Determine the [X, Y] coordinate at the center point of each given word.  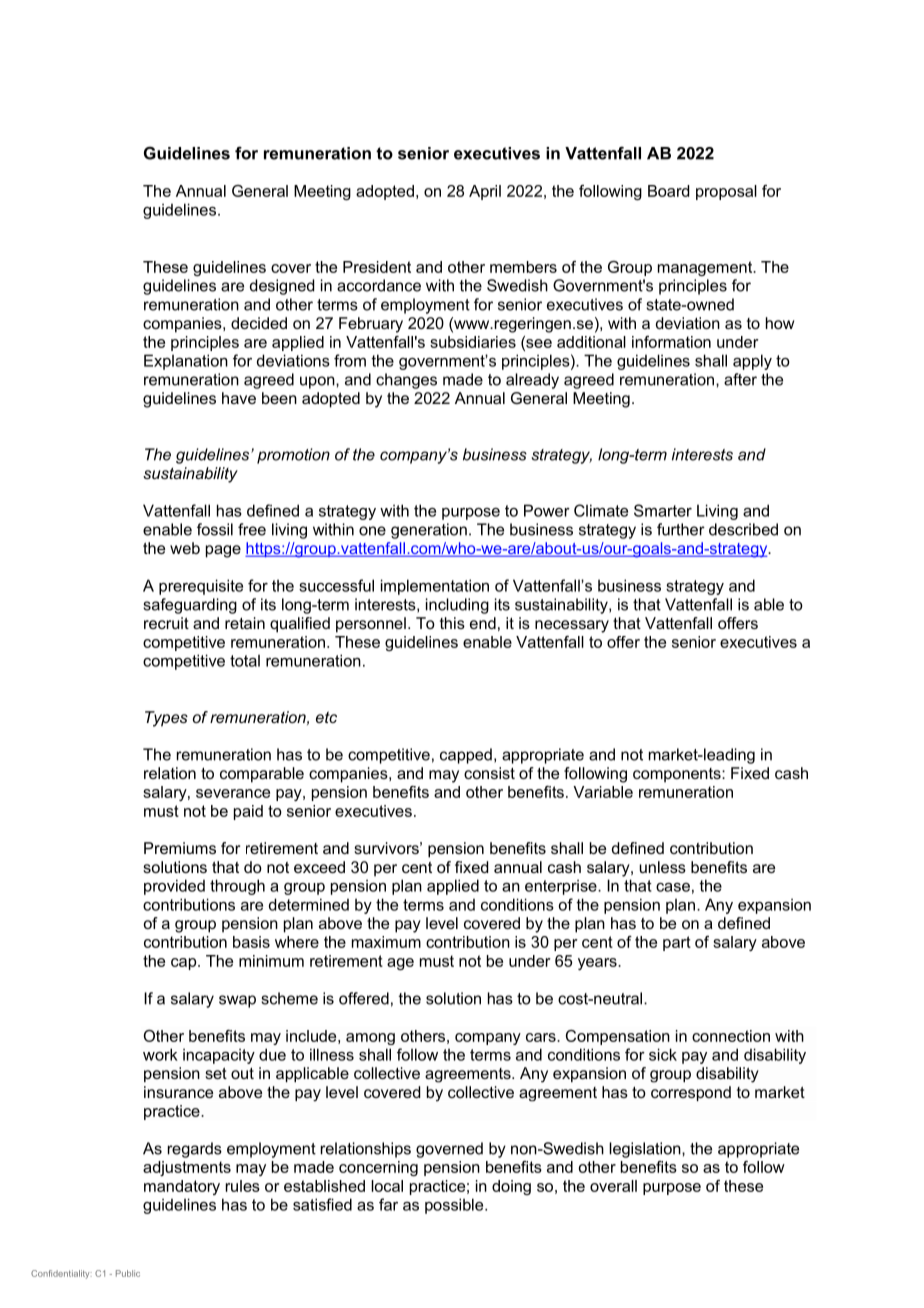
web [185, 548]
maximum [386, 942]
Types [166, 719]
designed [282, 287]
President [377, 267]
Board [668, 191]
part [677, 943]
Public [128, 1273]
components [678, 775]
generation [429, 531]
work [160, 1054]
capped [466, 756]
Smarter [663, 510]
